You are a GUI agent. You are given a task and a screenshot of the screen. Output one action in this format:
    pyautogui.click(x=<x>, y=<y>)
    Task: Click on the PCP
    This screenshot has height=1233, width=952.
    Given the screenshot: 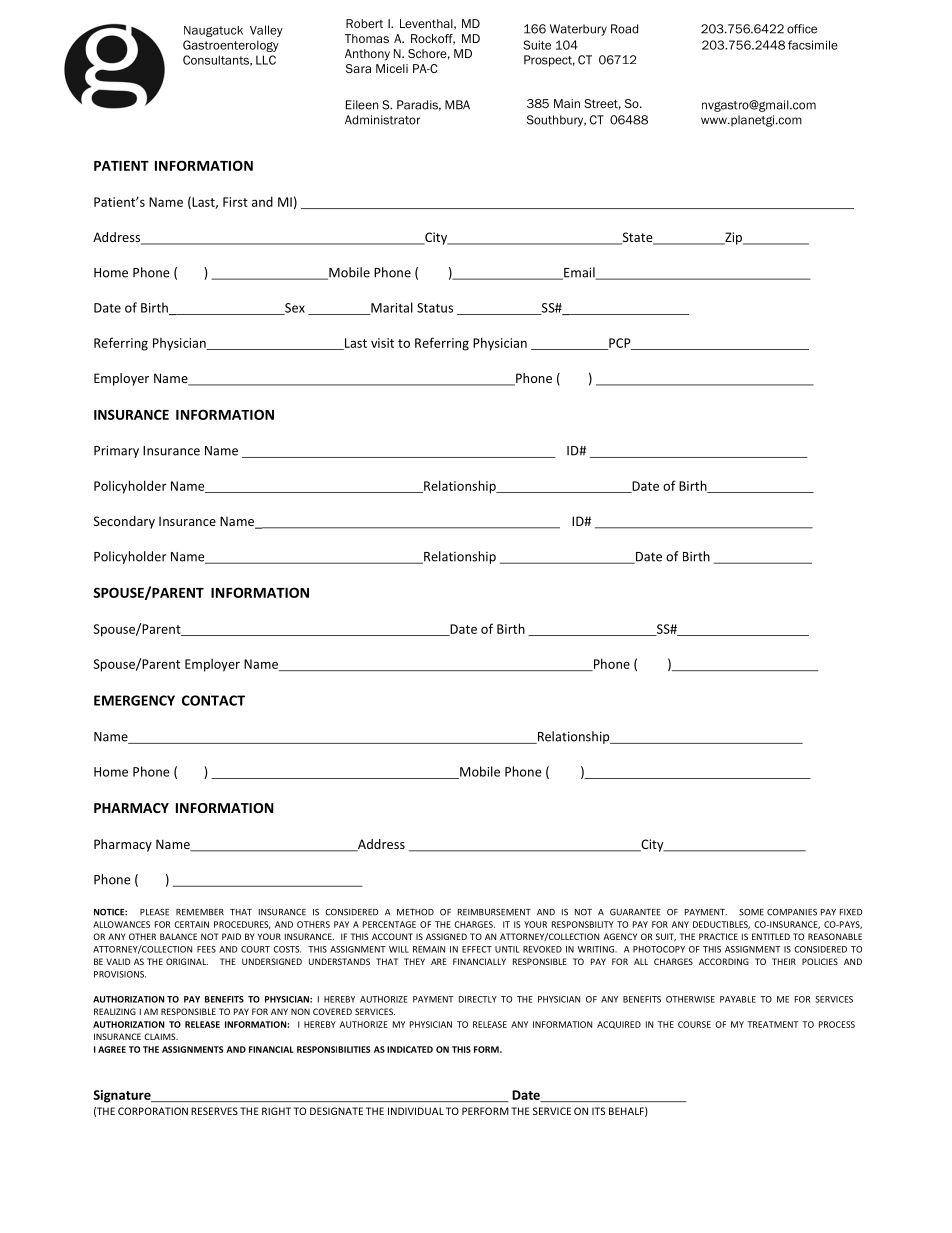 What is the action you would take?
    pyautogui.click(x=620, y=344)
